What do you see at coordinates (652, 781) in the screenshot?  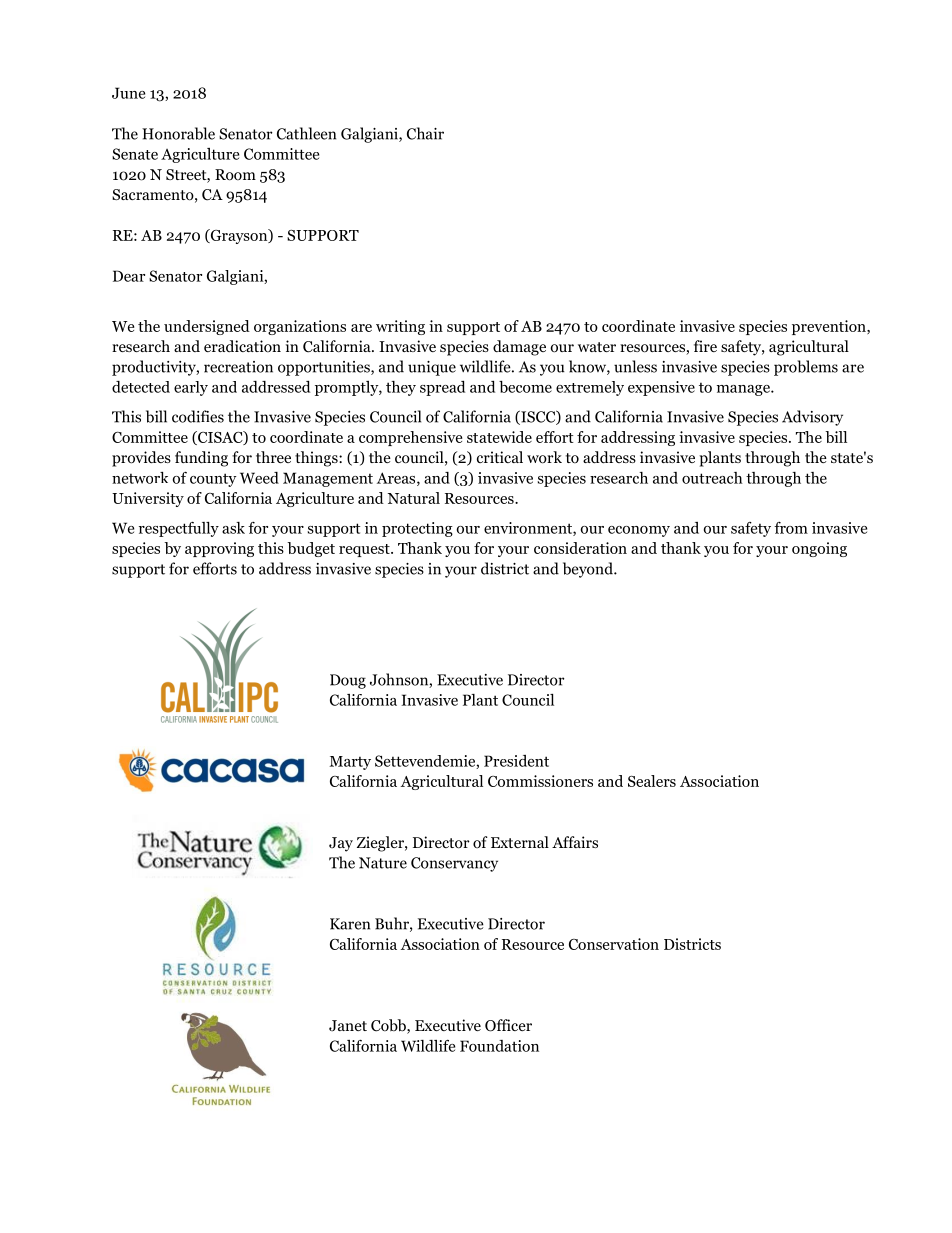 I see `Sealers` at bounding box center [652, 781].
